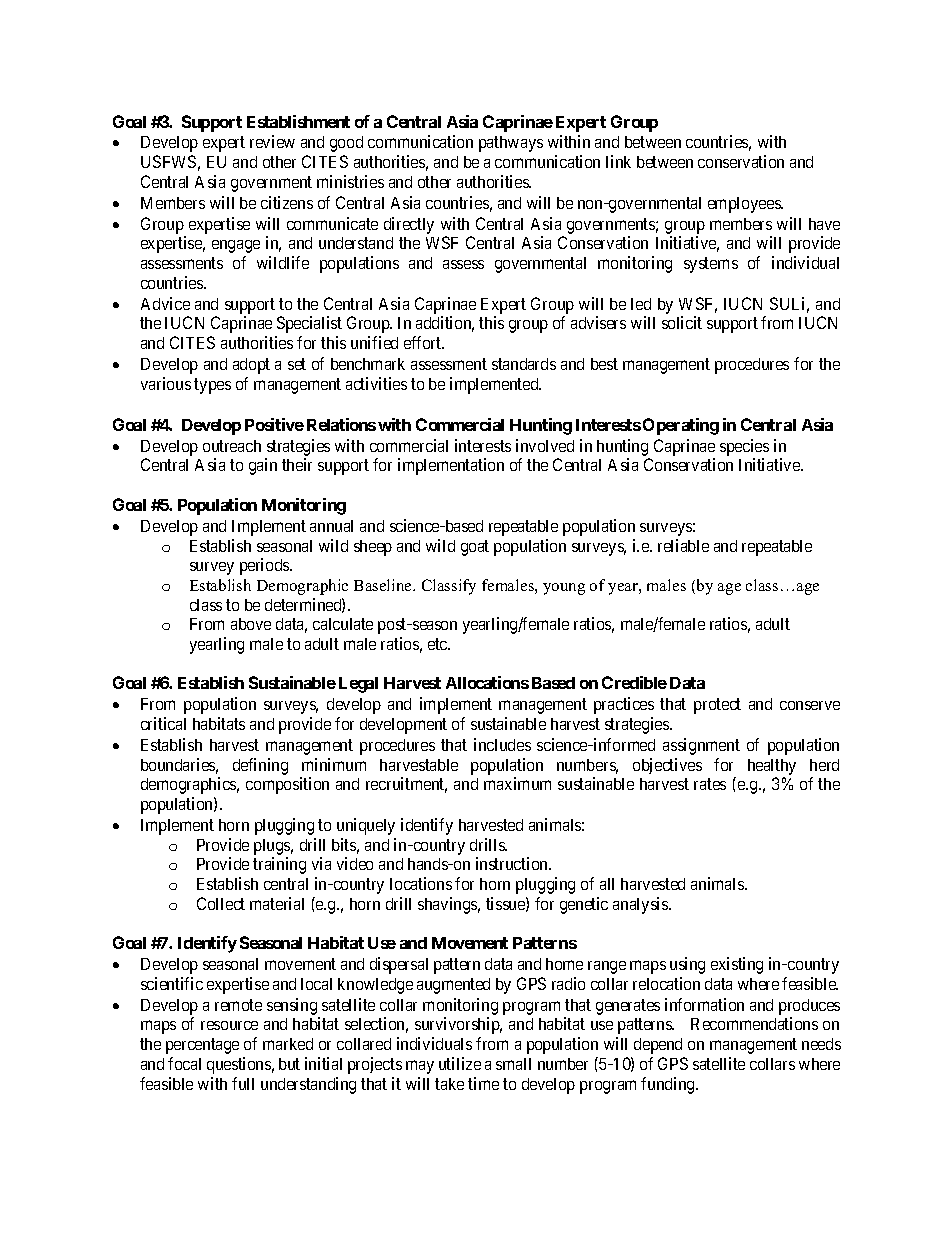  What do you see at coordinates (745, 205) in the page?
I see `employees` at bounding box center [745, 205].
